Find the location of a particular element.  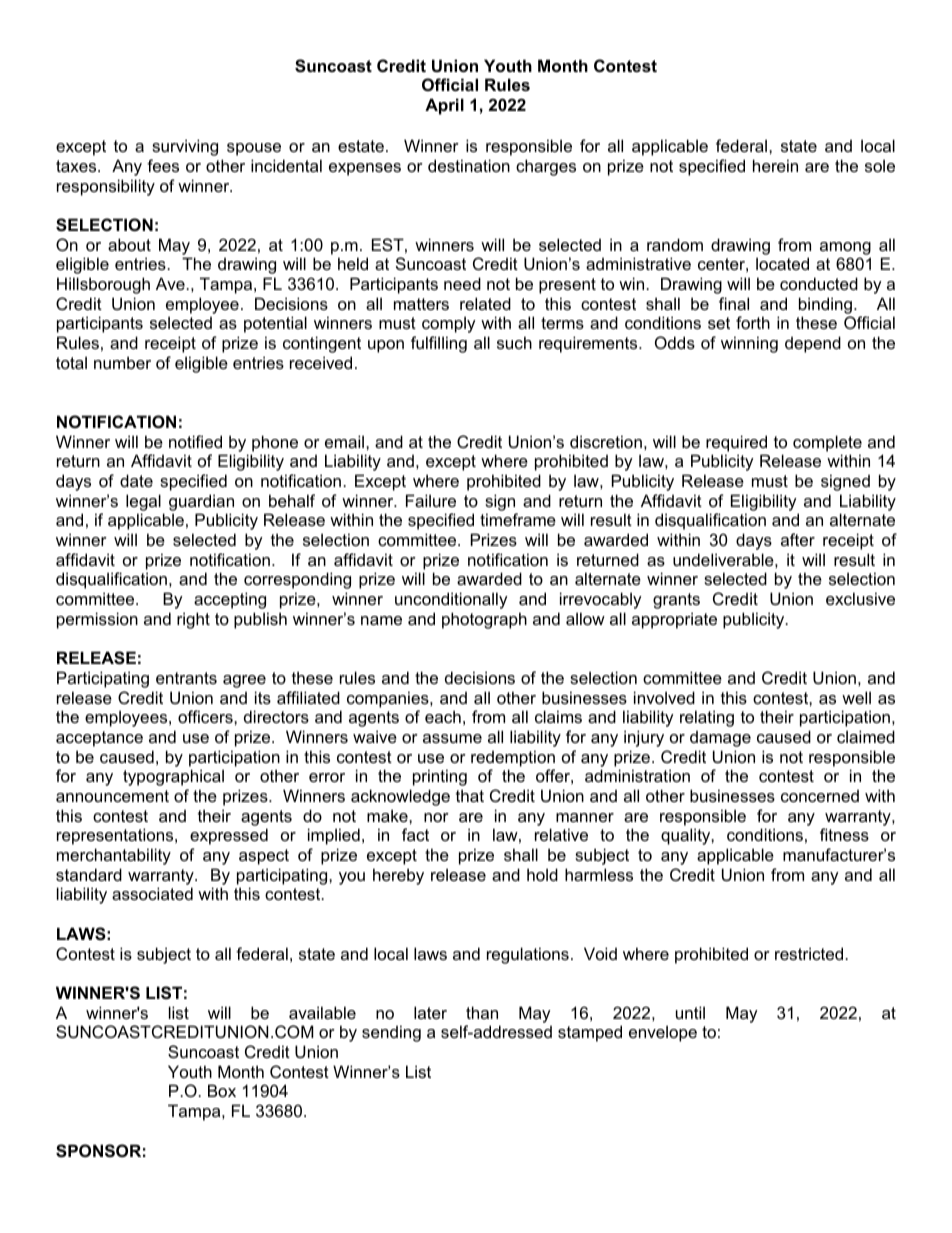

fulfilling is located at coordinates (439, 344).
